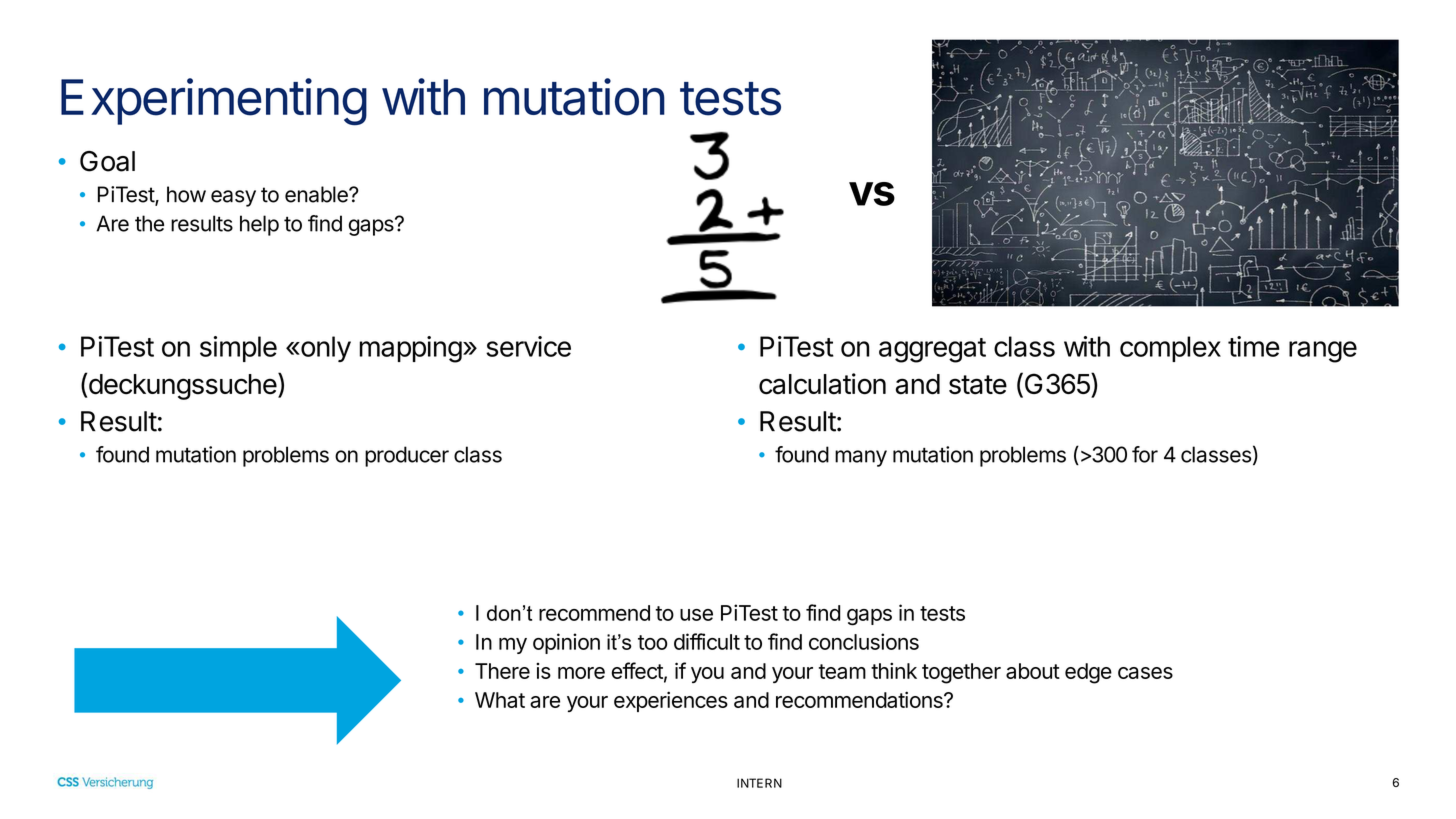  What do you see at coordinates (233, 198) in the document?
I see `easy` at bounding box center [233, 198].
